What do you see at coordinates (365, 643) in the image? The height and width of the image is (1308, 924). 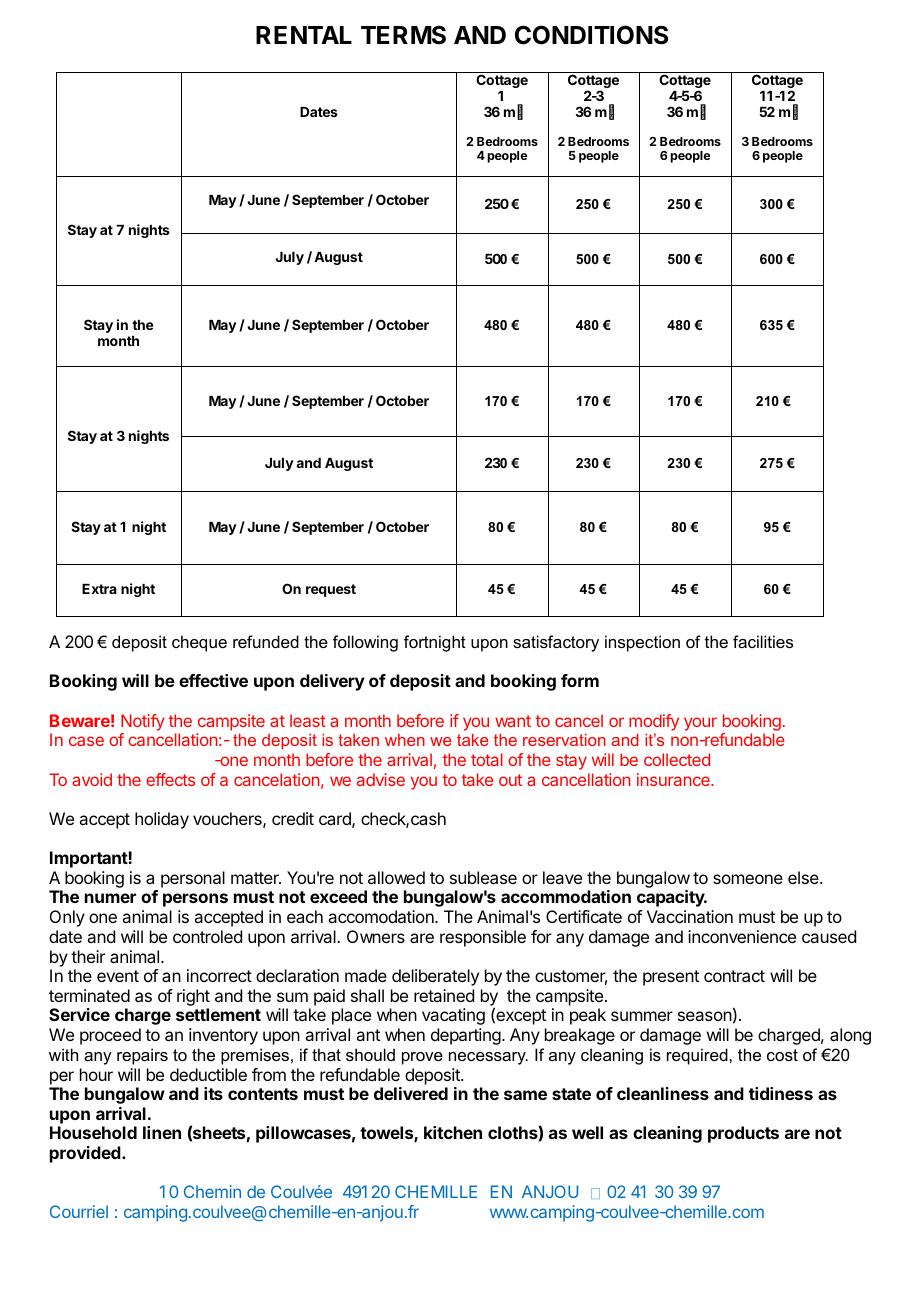 I see `following` at bounding box center [365, 643].
